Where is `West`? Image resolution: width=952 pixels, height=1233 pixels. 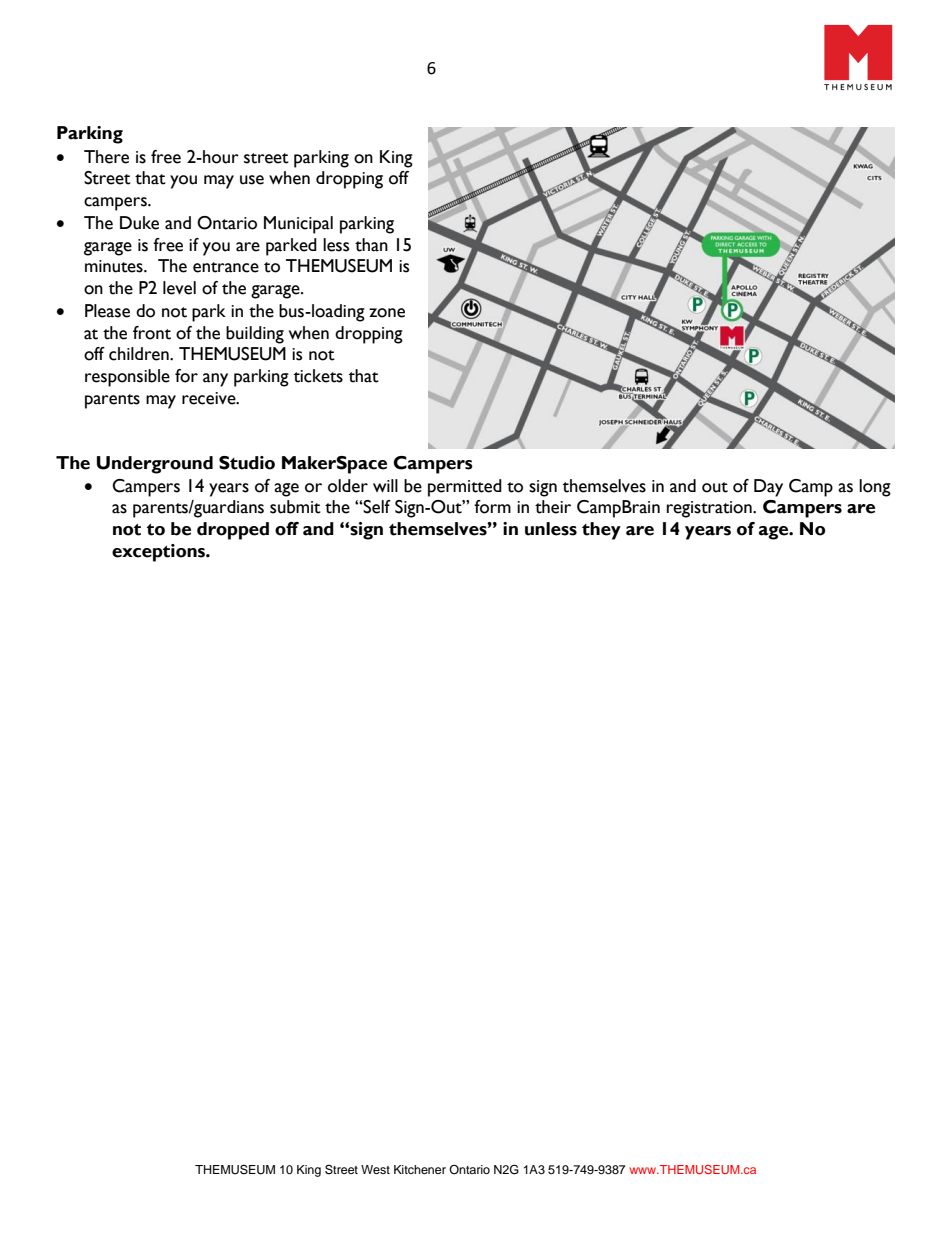
West is located at coordinates (375, 1169).
